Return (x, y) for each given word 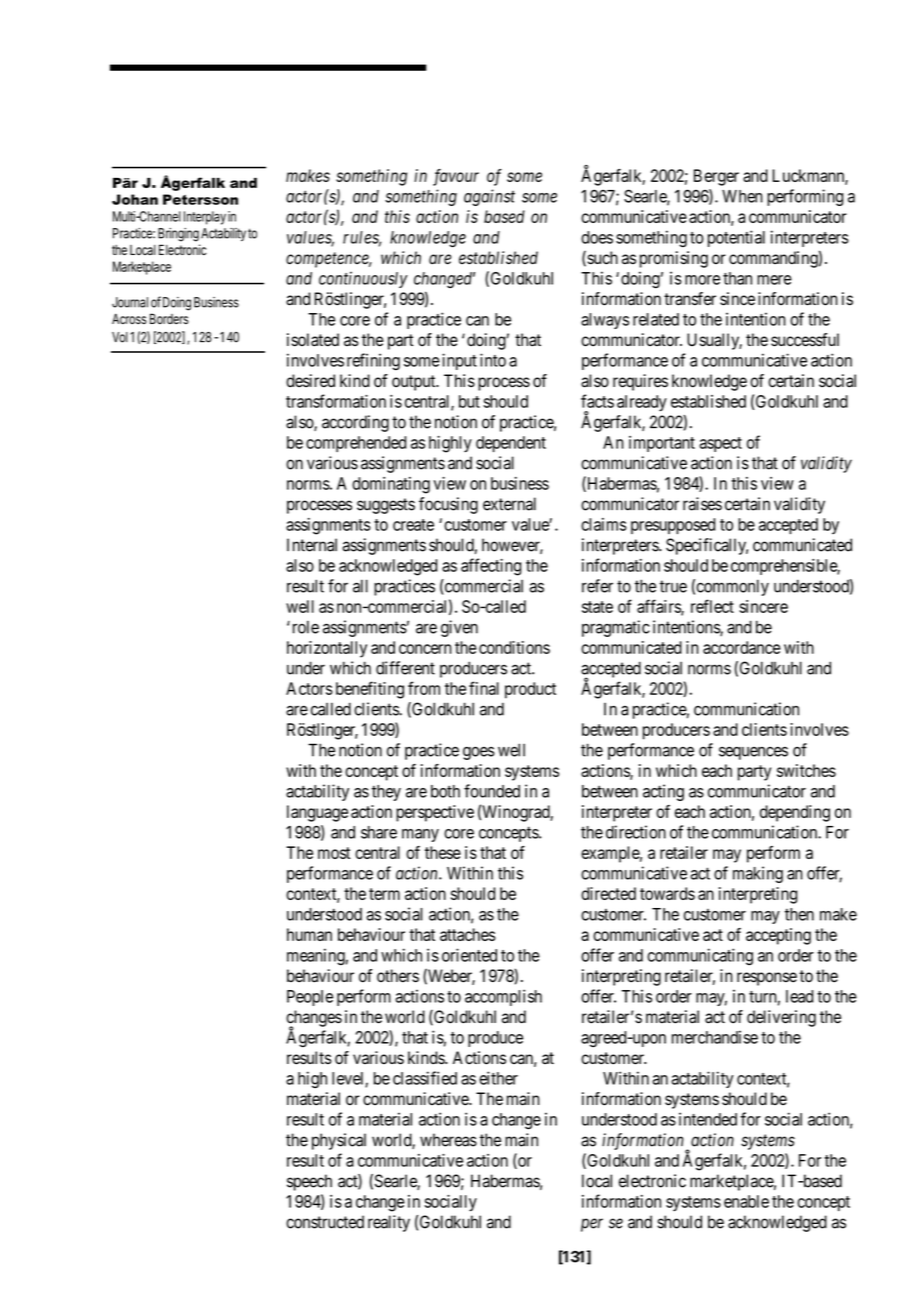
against (489, 197)
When (742, 196)
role (304, 627)
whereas (448, 1140)
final (484, 688)
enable (746, 1201)
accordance (742, 647)
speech (309, 1182)
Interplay (205, 218)
